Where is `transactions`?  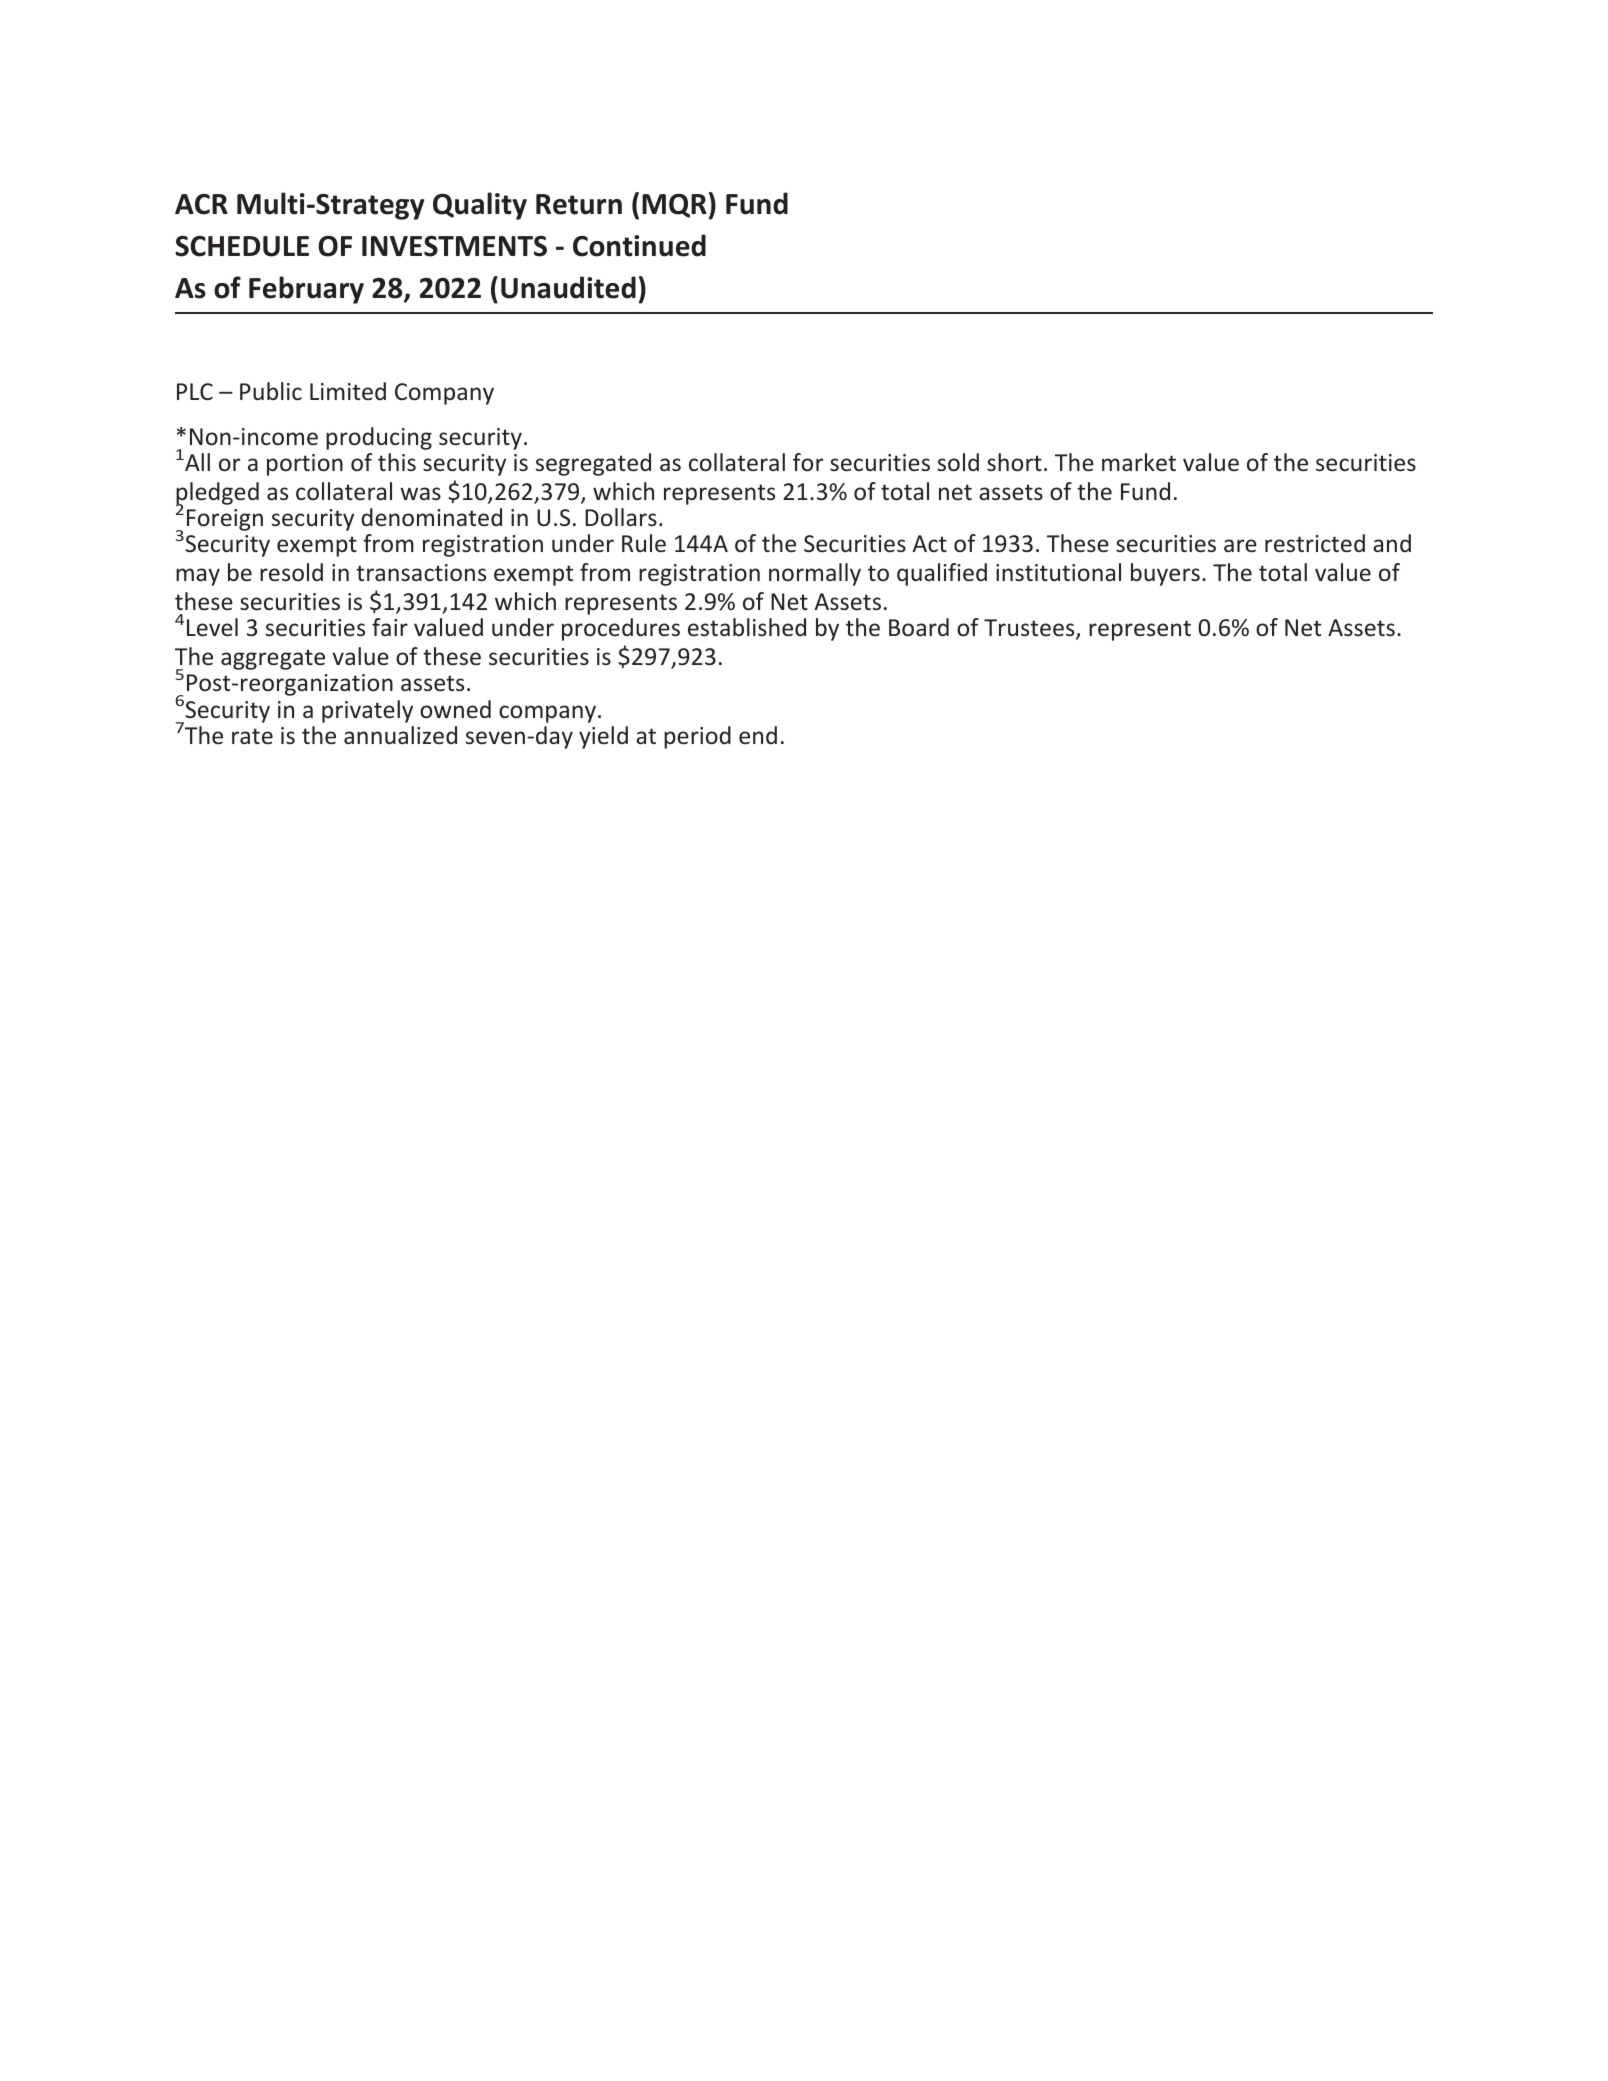 transactions is located at coordinates (421, 572).
